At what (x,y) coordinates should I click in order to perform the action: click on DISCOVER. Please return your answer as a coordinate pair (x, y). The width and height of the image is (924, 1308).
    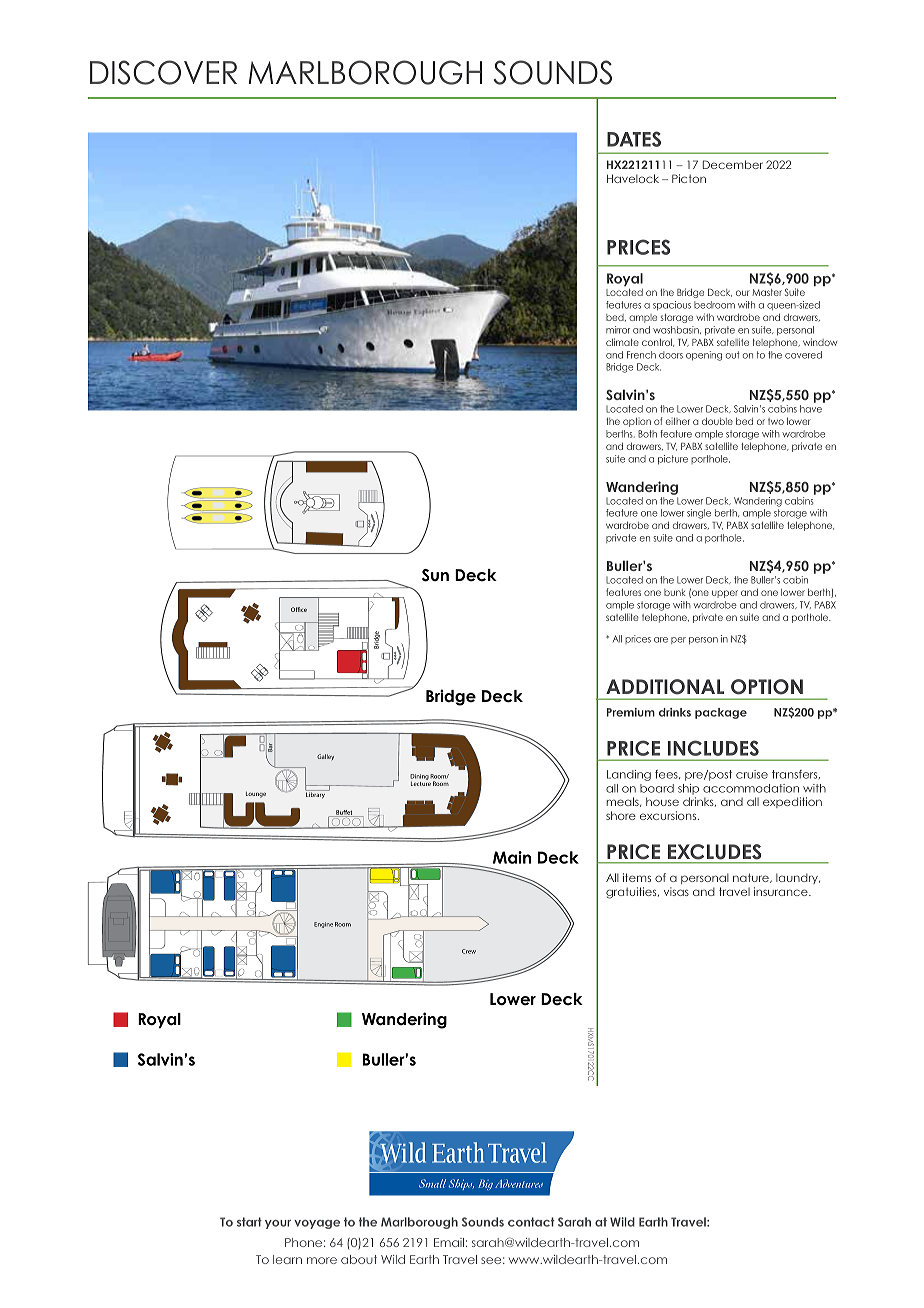
    Looking at the image, I should click on (163, 72).
